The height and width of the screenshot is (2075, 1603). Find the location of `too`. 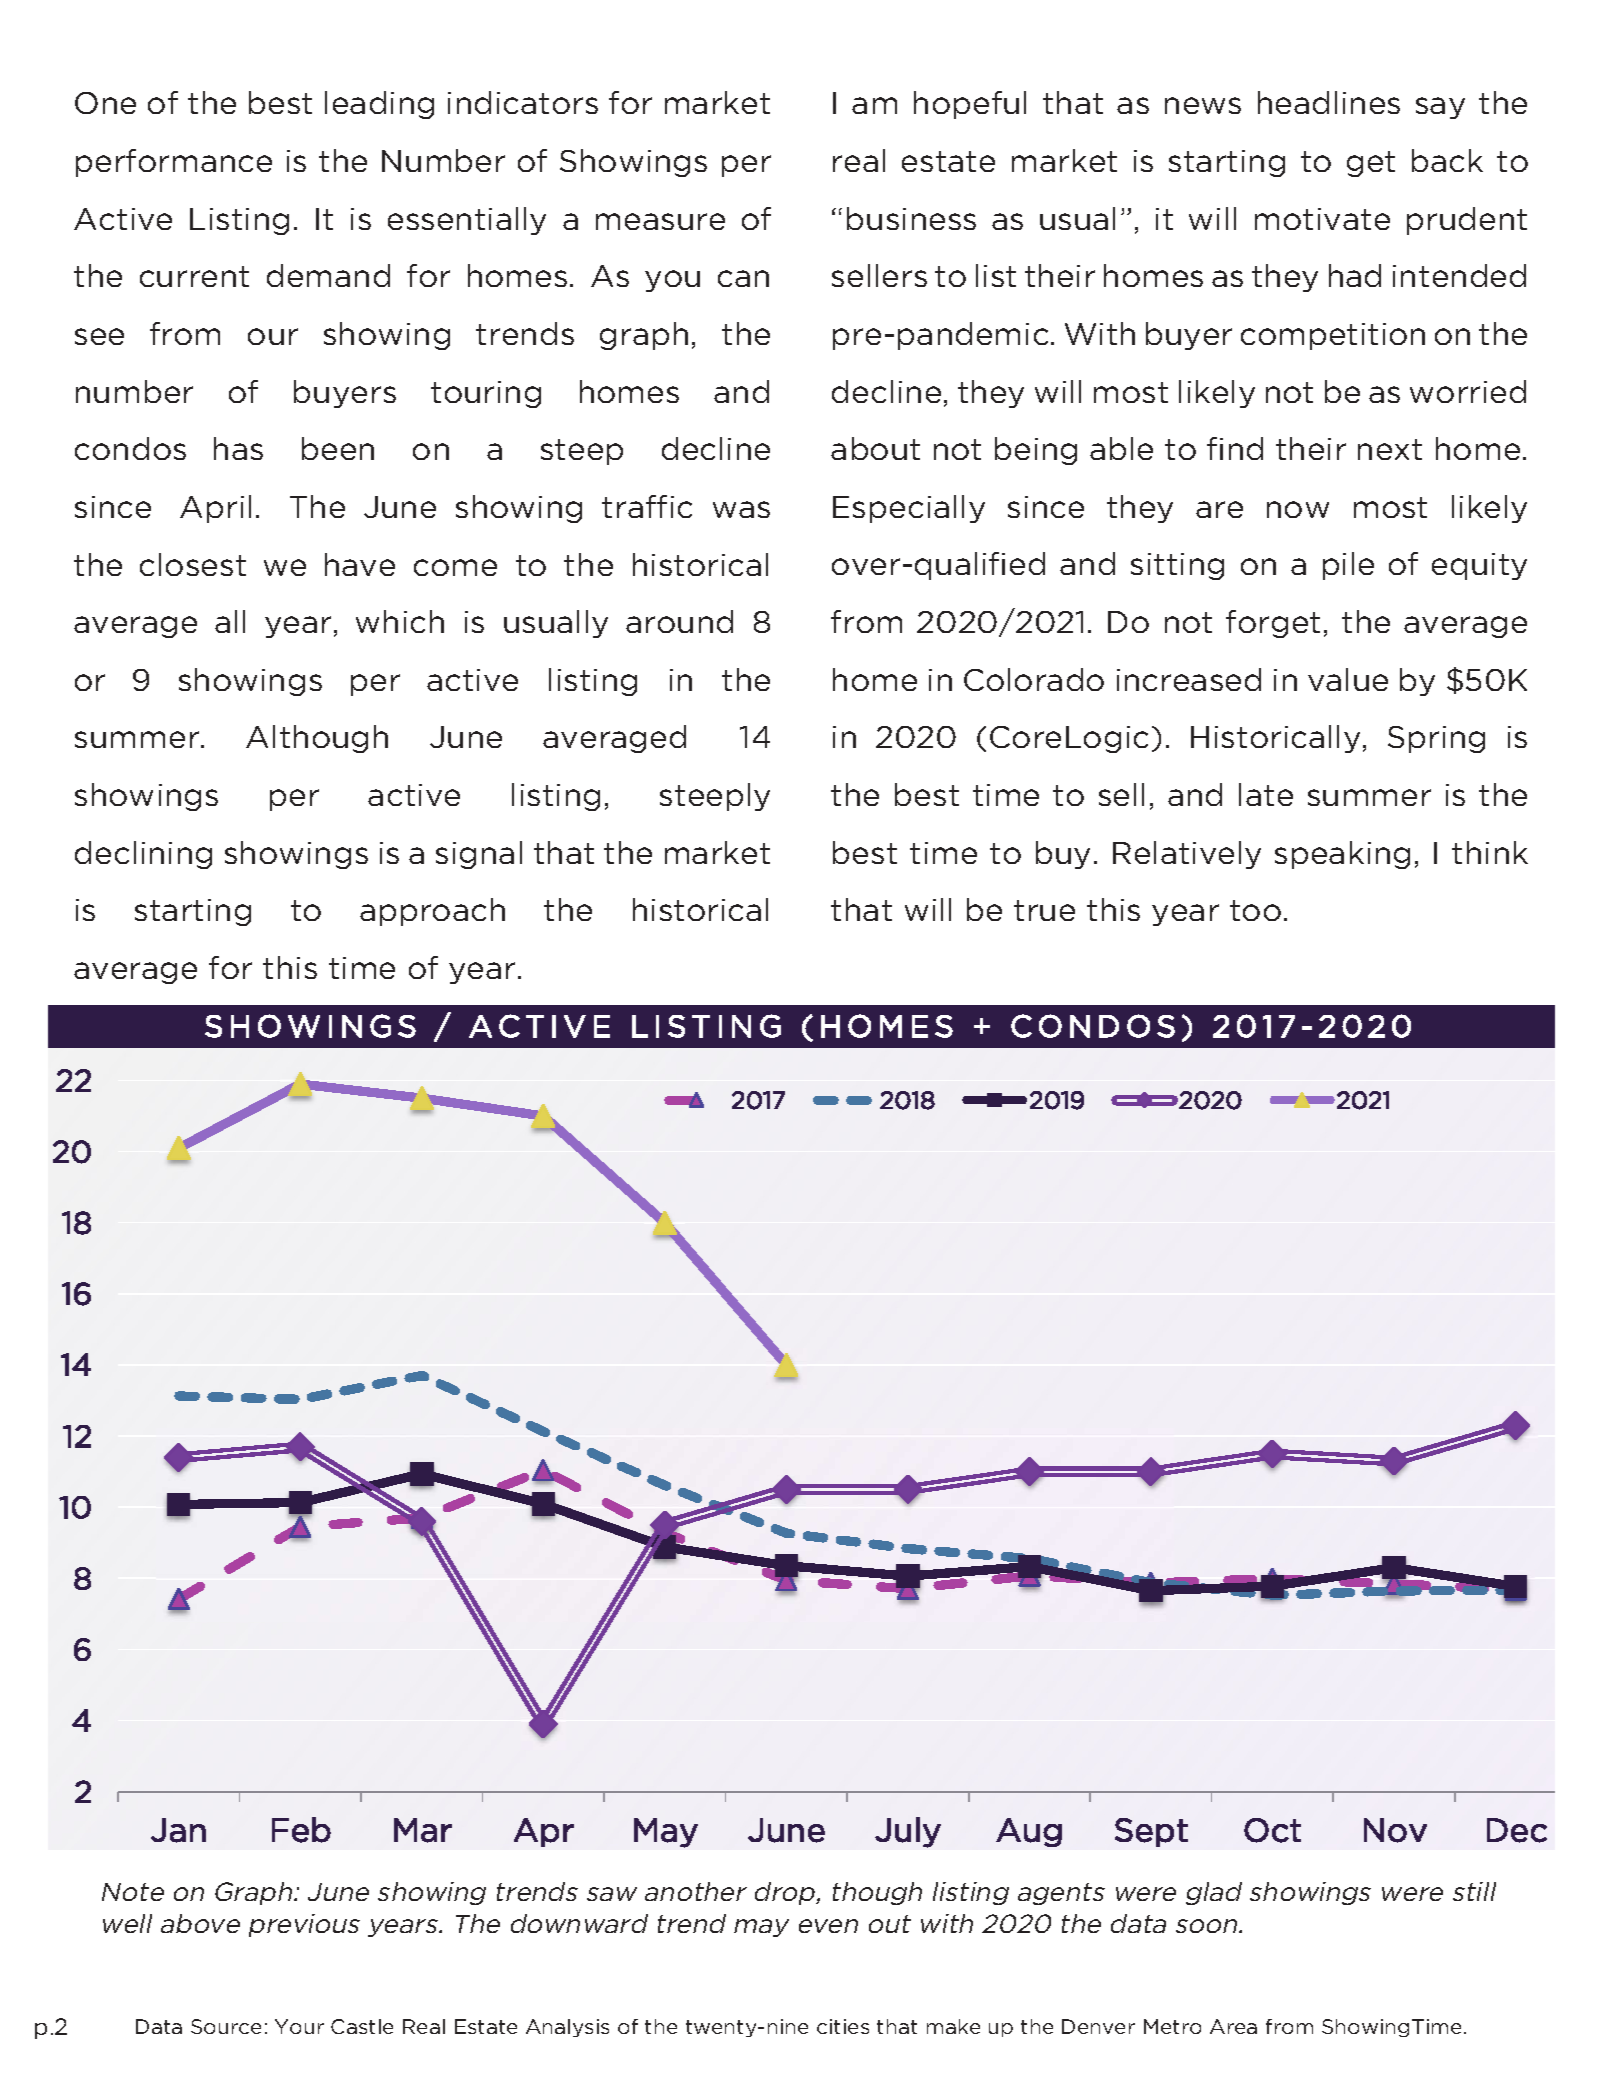

too is located at coordinates (1255, 910).
